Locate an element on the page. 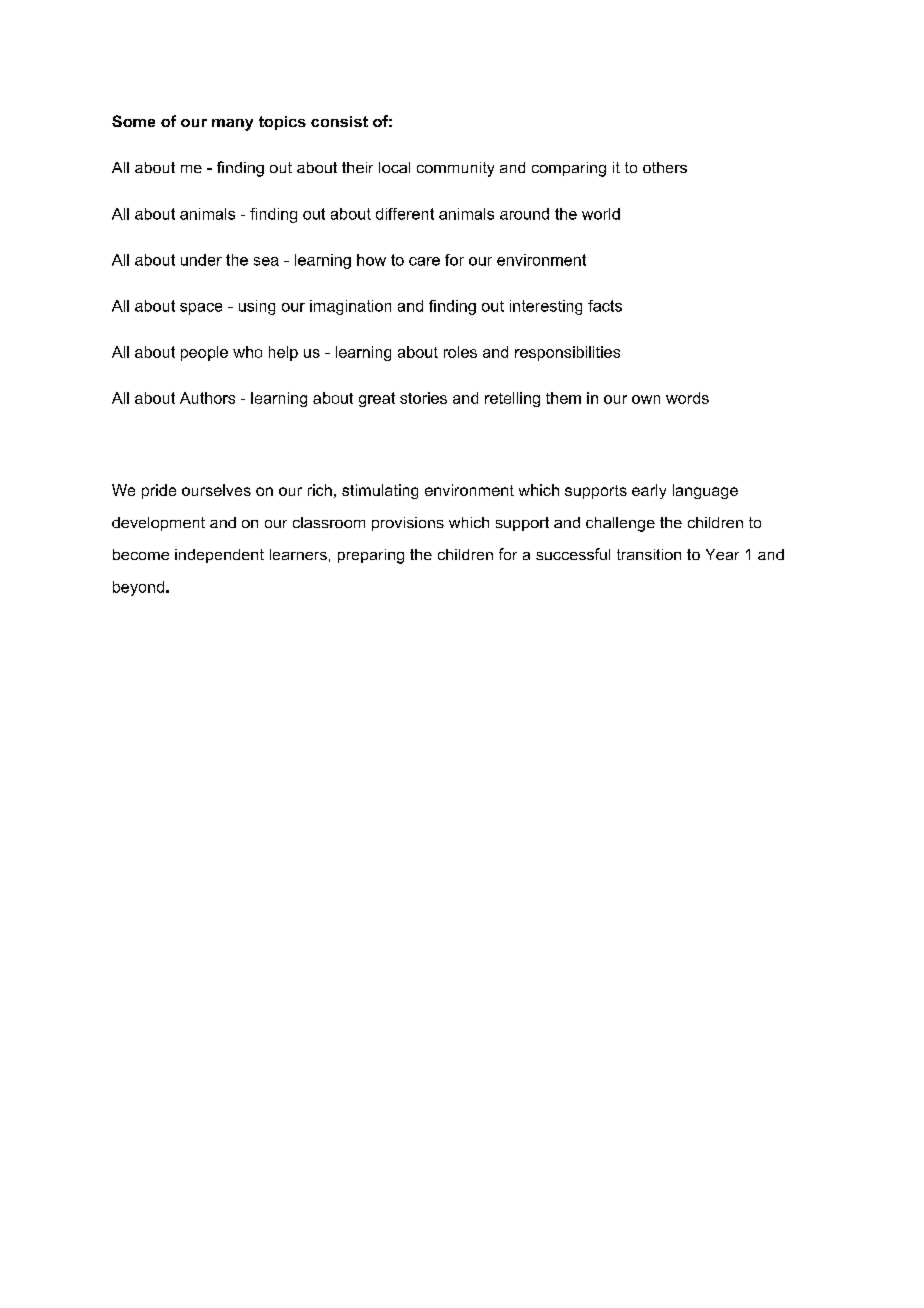 The width and height of the image is (924, 1308). ourselves is located at coordinates (216, 490).
